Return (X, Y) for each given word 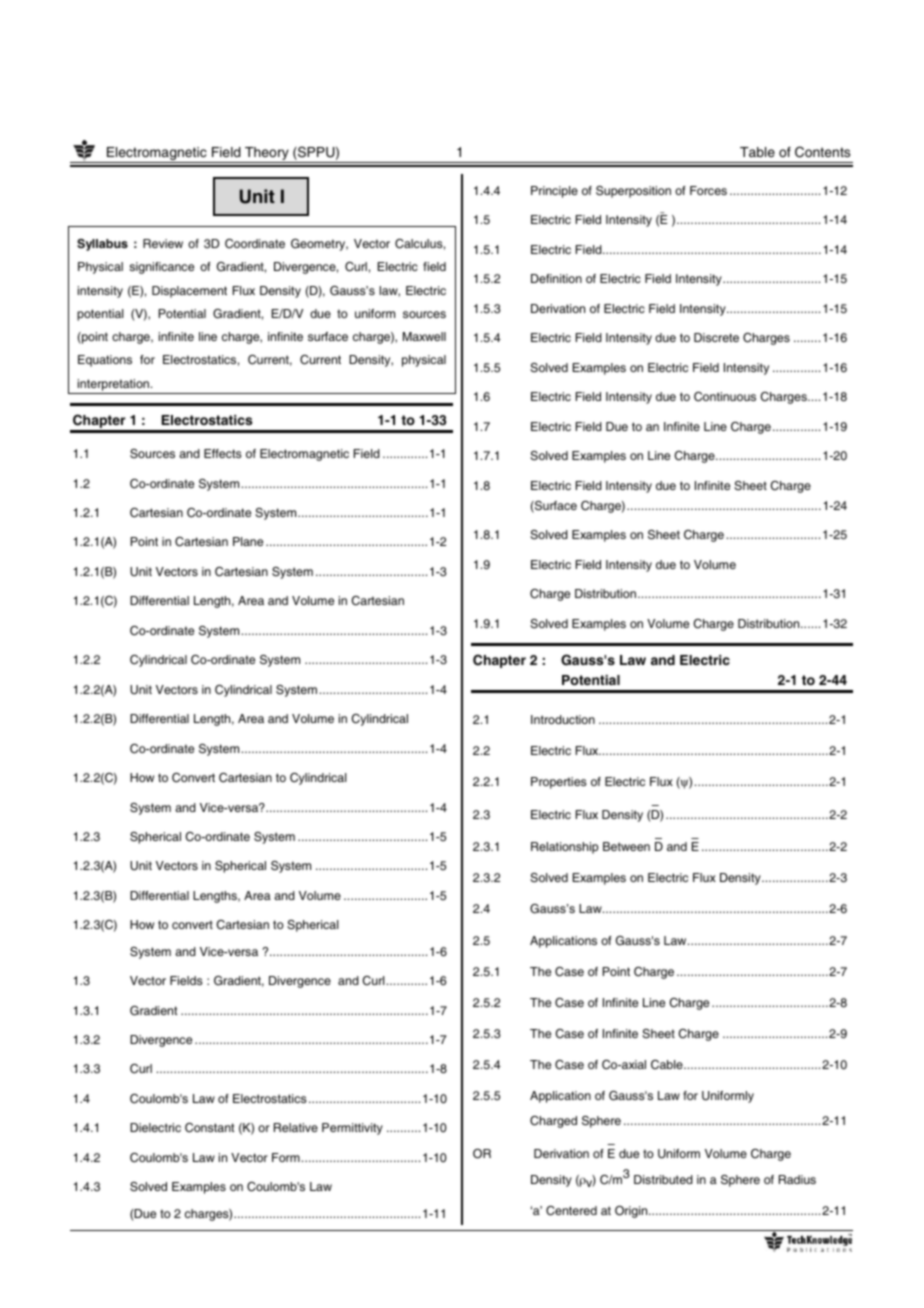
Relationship (564, 848)
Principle (554, 192)
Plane (248, 541)
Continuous (725, 397)
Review (163, 243)
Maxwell (424, 336)
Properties (559, 783)
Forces (708, 190)
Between (626, 846)
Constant (209, 1128)
